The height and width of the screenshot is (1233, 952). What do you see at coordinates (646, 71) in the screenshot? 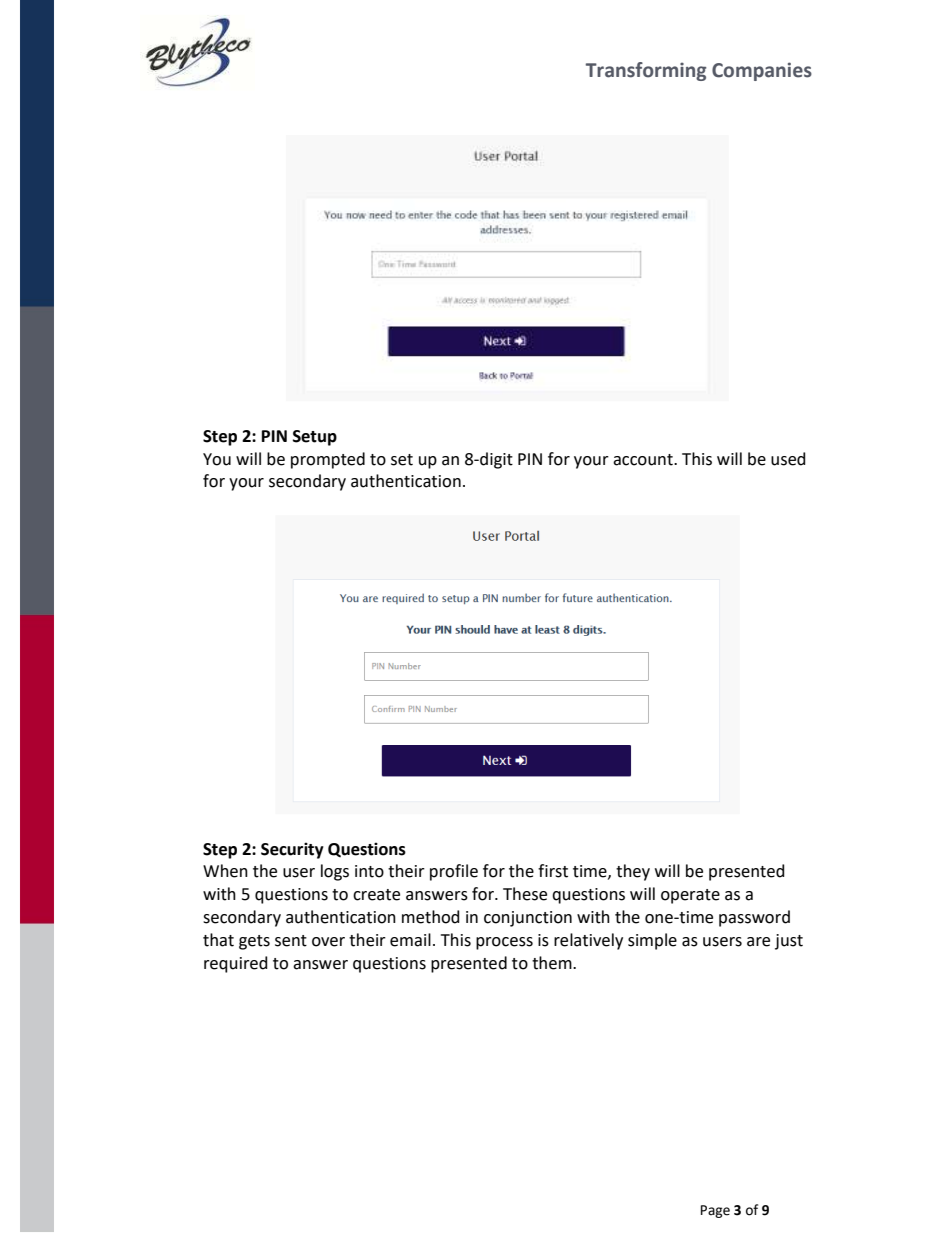
I see `Transforming` at bounding box center [646, 71].
